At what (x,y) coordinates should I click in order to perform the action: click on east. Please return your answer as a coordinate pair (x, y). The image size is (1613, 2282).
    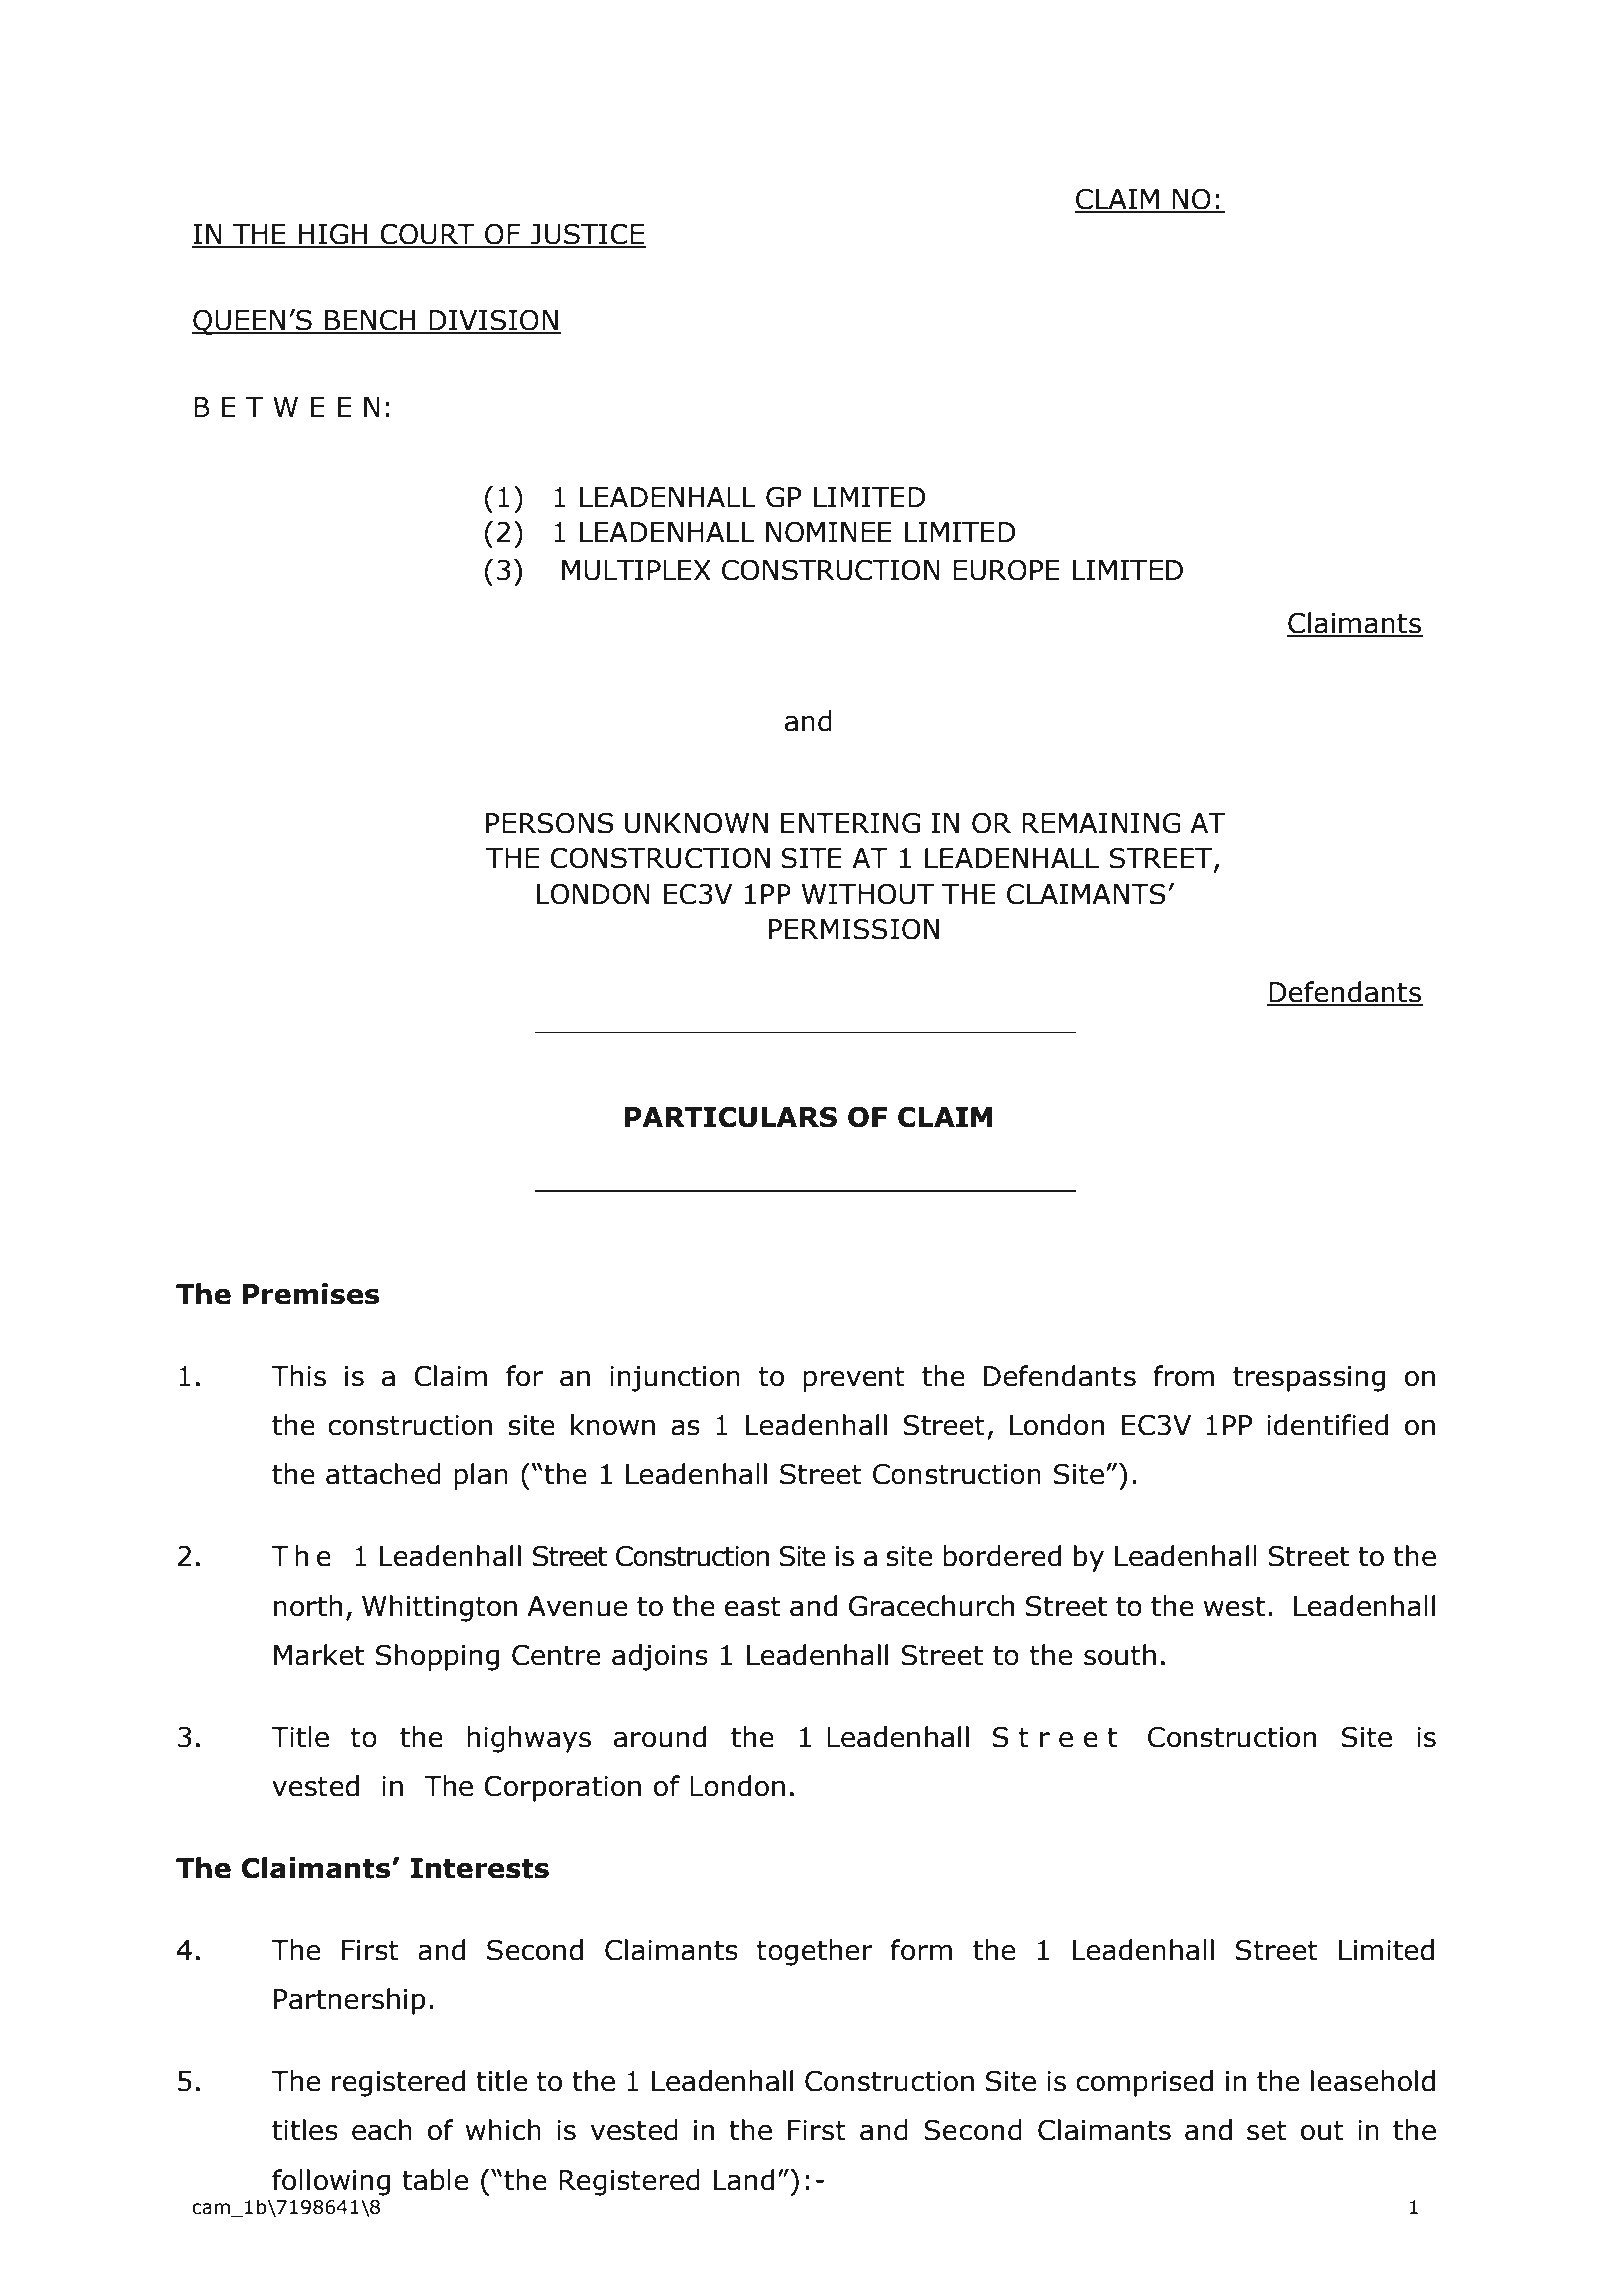
    Looking at the image, I should click on (753, 1607).
